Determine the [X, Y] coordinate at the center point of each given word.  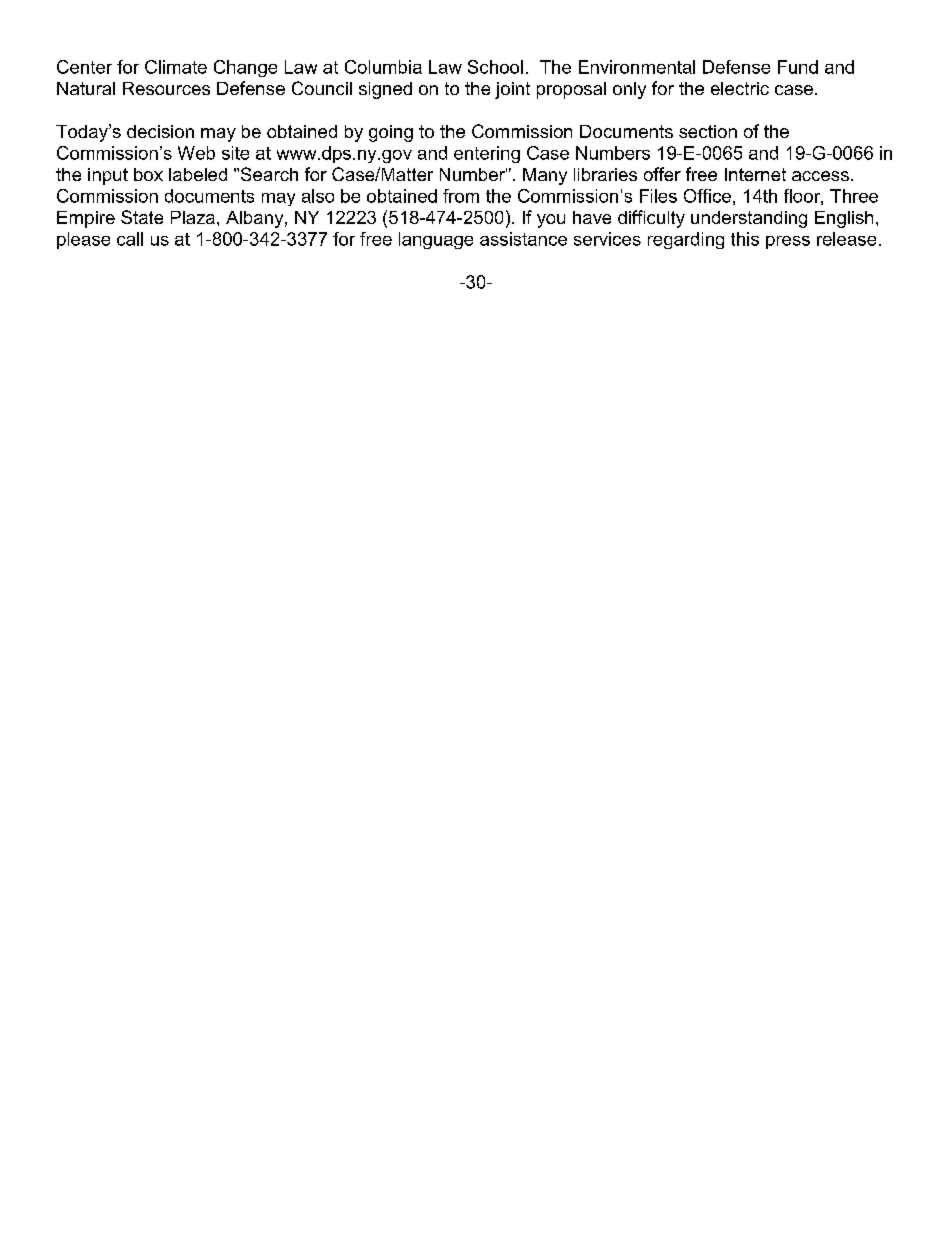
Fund [798, 67]
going [391, 133]
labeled [198, 174]
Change [245, 68]
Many [545, 176]
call [130, 239]
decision [160, 131]
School [495, 67]
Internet [755, 174]
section [708, 131]
